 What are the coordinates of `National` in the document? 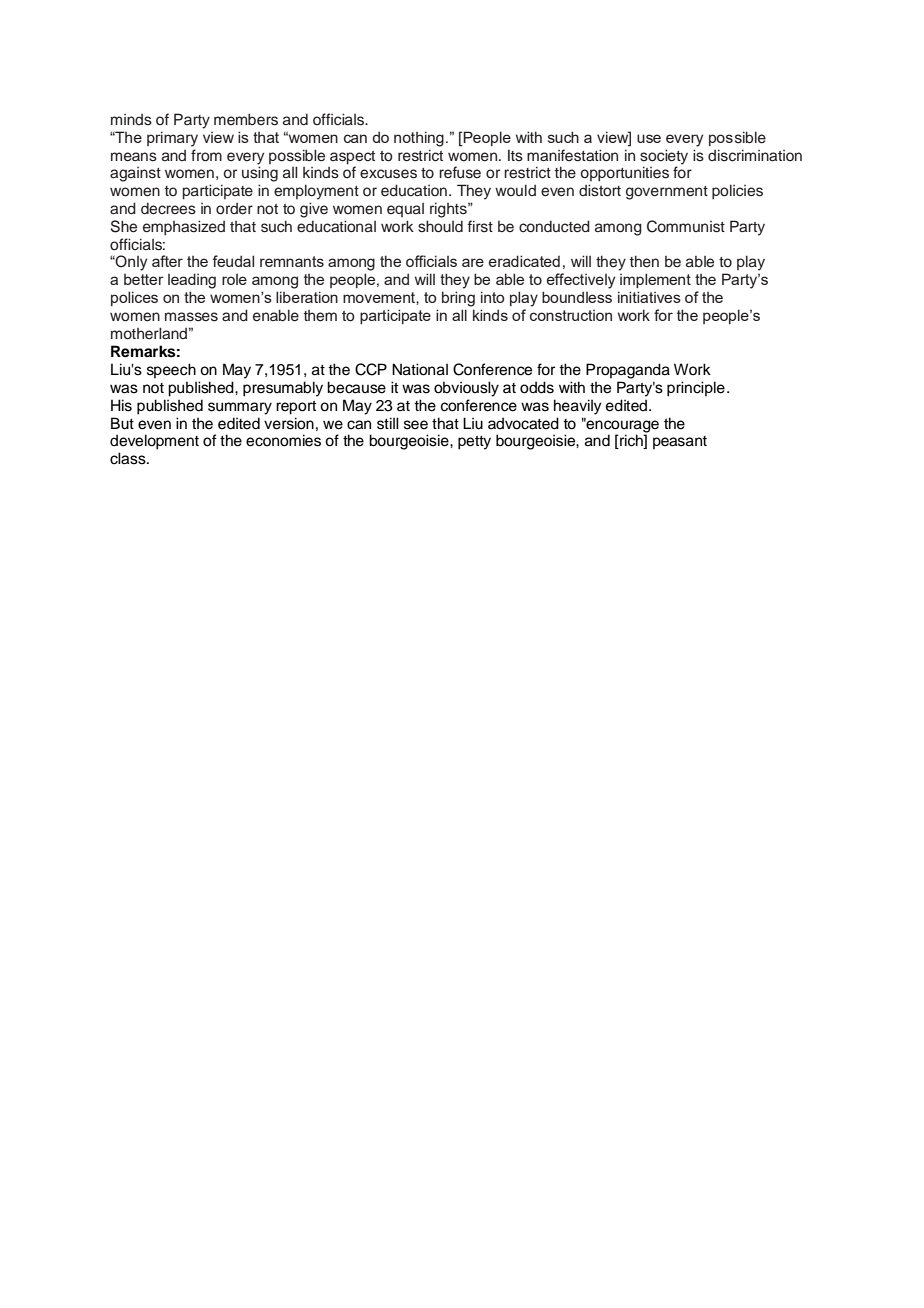 It's located at (420, 369).
